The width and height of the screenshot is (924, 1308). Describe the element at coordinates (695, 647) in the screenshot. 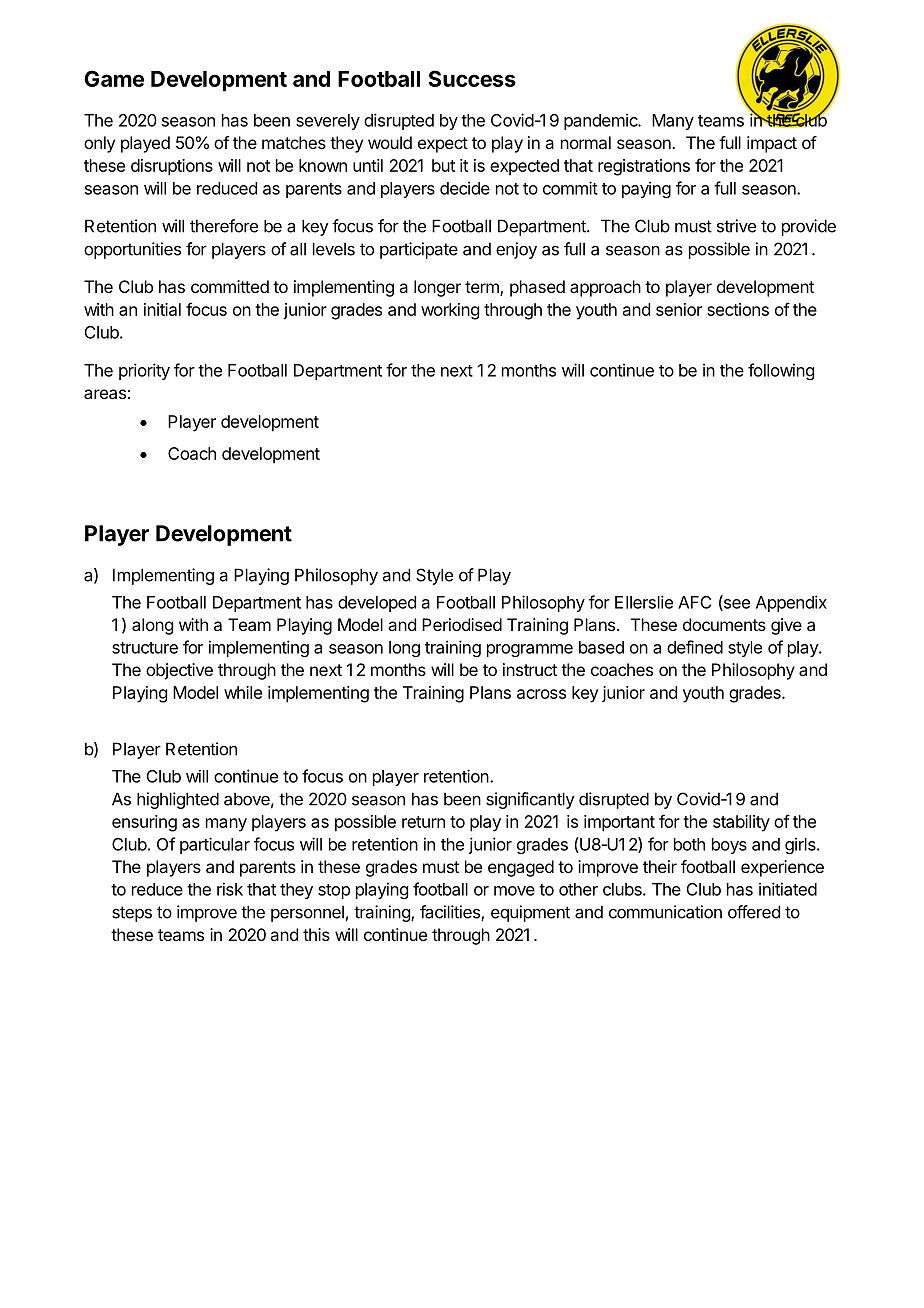

I see `defined` at that location.
